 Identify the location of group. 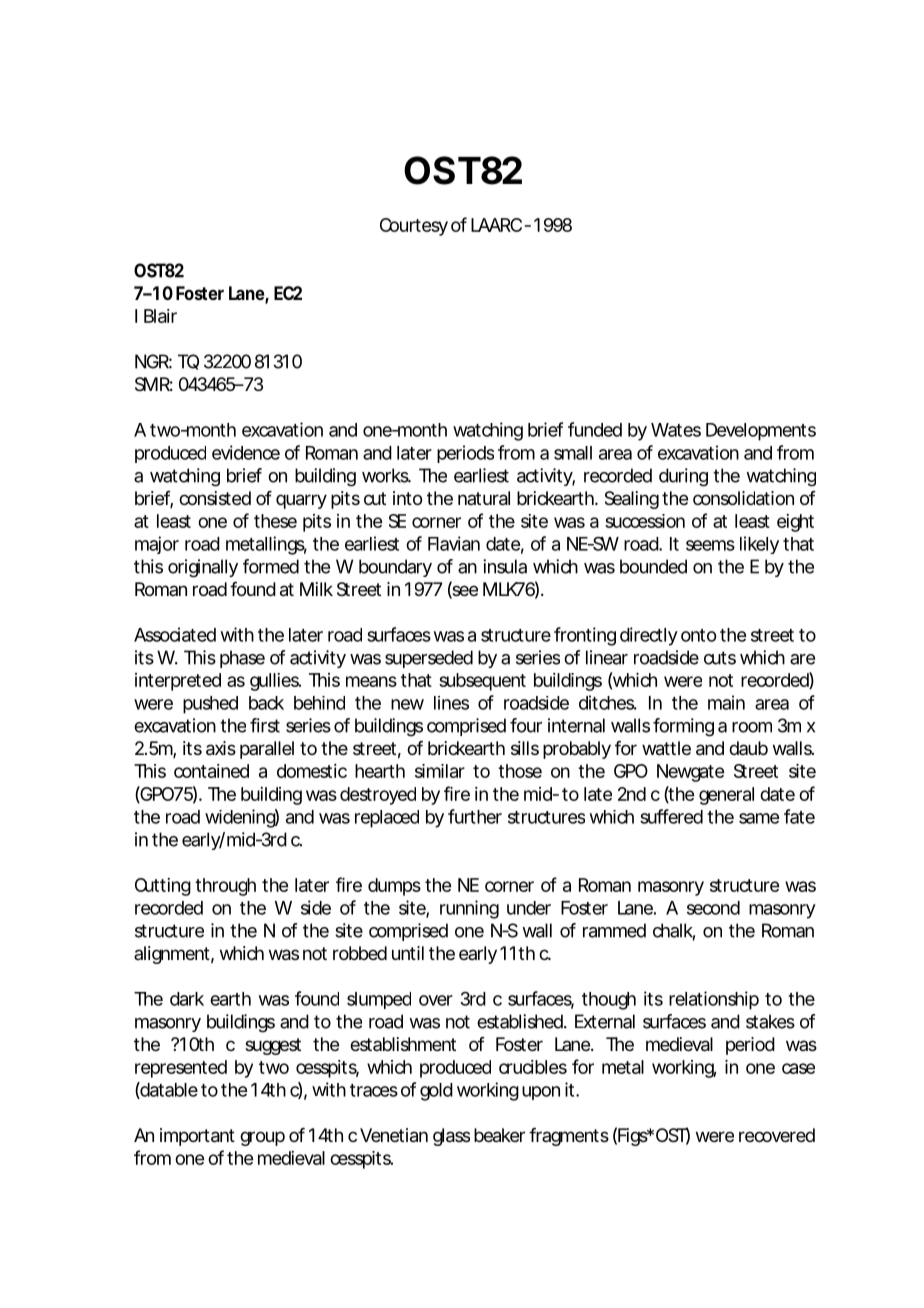
(262, 1138).
